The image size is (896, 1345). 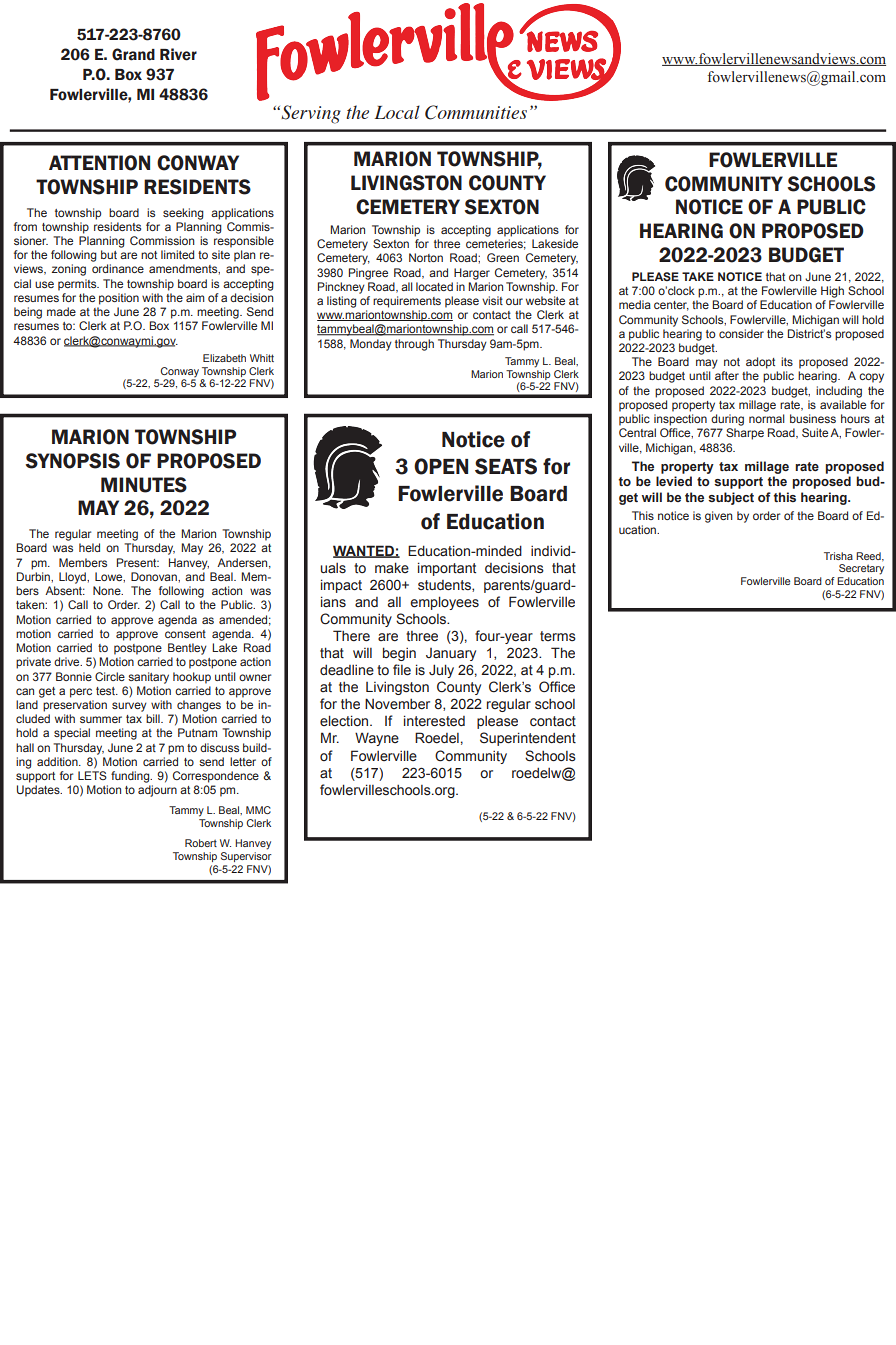 I want to click on Communities, so click(x=476, y=112).
